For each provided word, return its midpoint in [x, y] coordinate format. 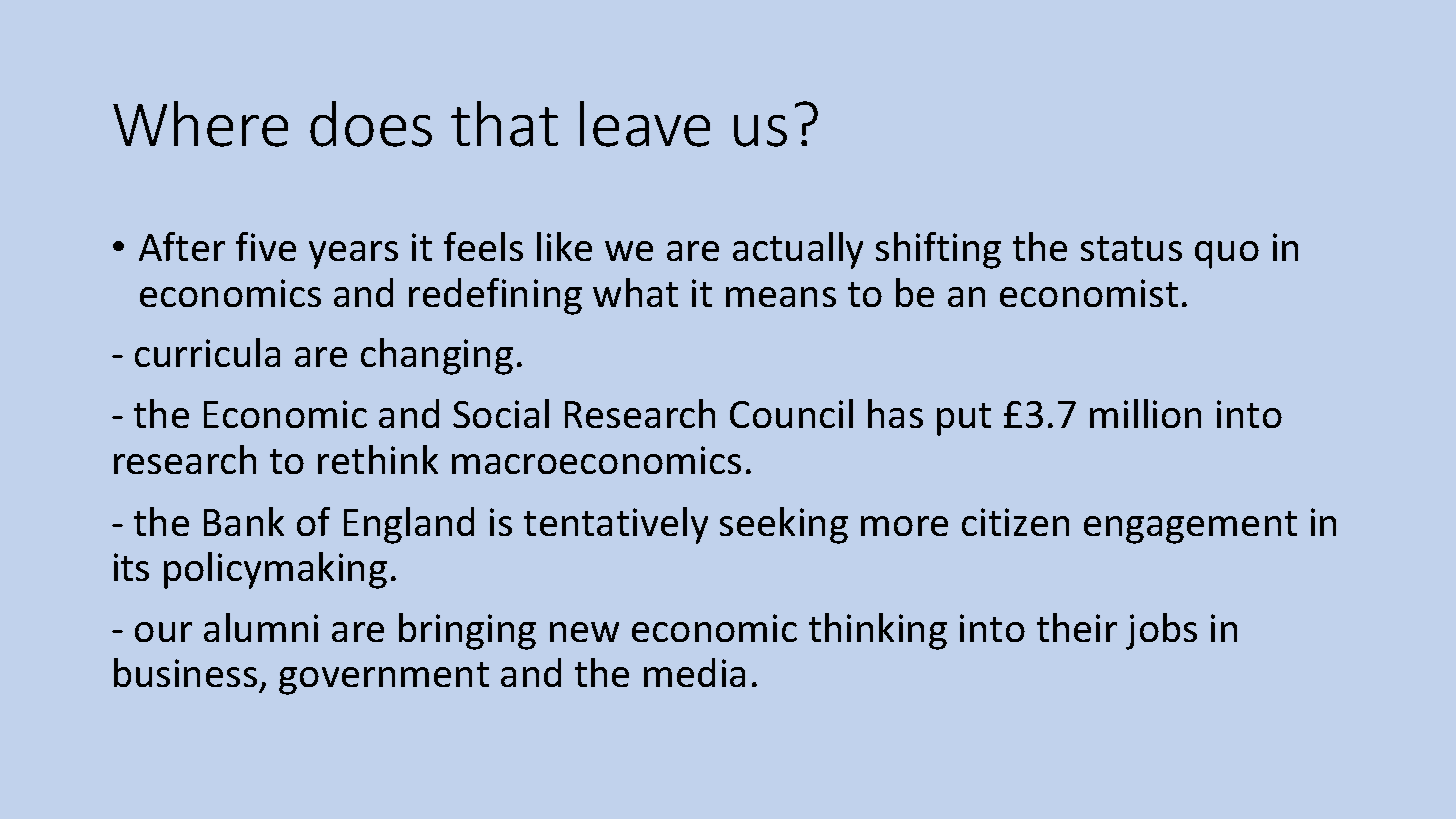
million [1145, 413]
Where [200, 124]
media [694, 672]
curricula [207, 352]
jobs [1161, 631]
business [185, 672]
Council [791, 413]
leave [645, 124]
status [1131, 248]
